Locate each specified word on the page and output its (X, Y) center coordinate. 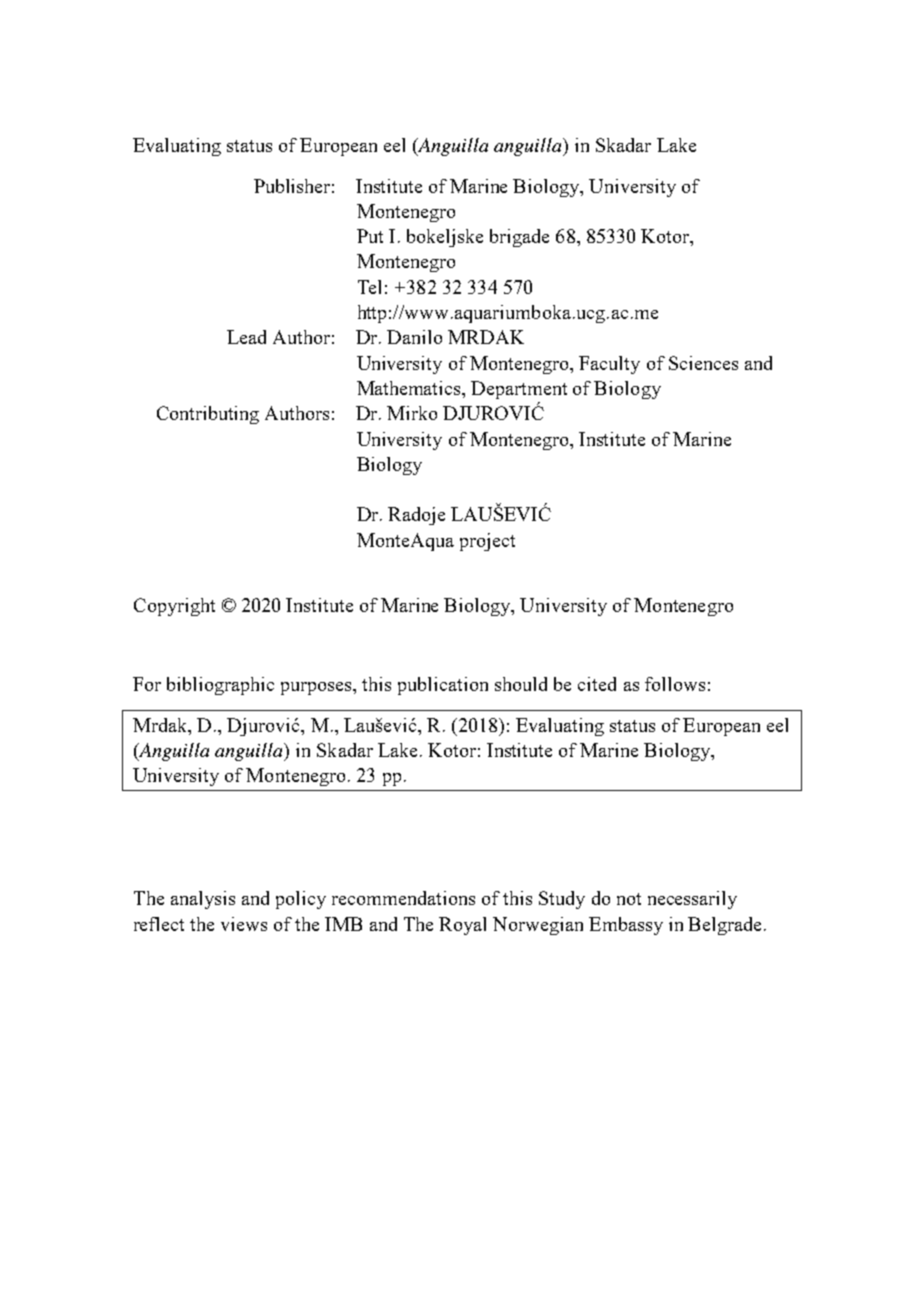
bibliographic (220, 686)
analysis (203, 900)
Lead (246, 337)
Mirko (412, 413)
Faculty (609, 365)
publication (443, 686)
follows (675, 684)
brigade (519, 238)
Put (370, 236)
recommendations (403, 898)
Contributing (208, 415)
